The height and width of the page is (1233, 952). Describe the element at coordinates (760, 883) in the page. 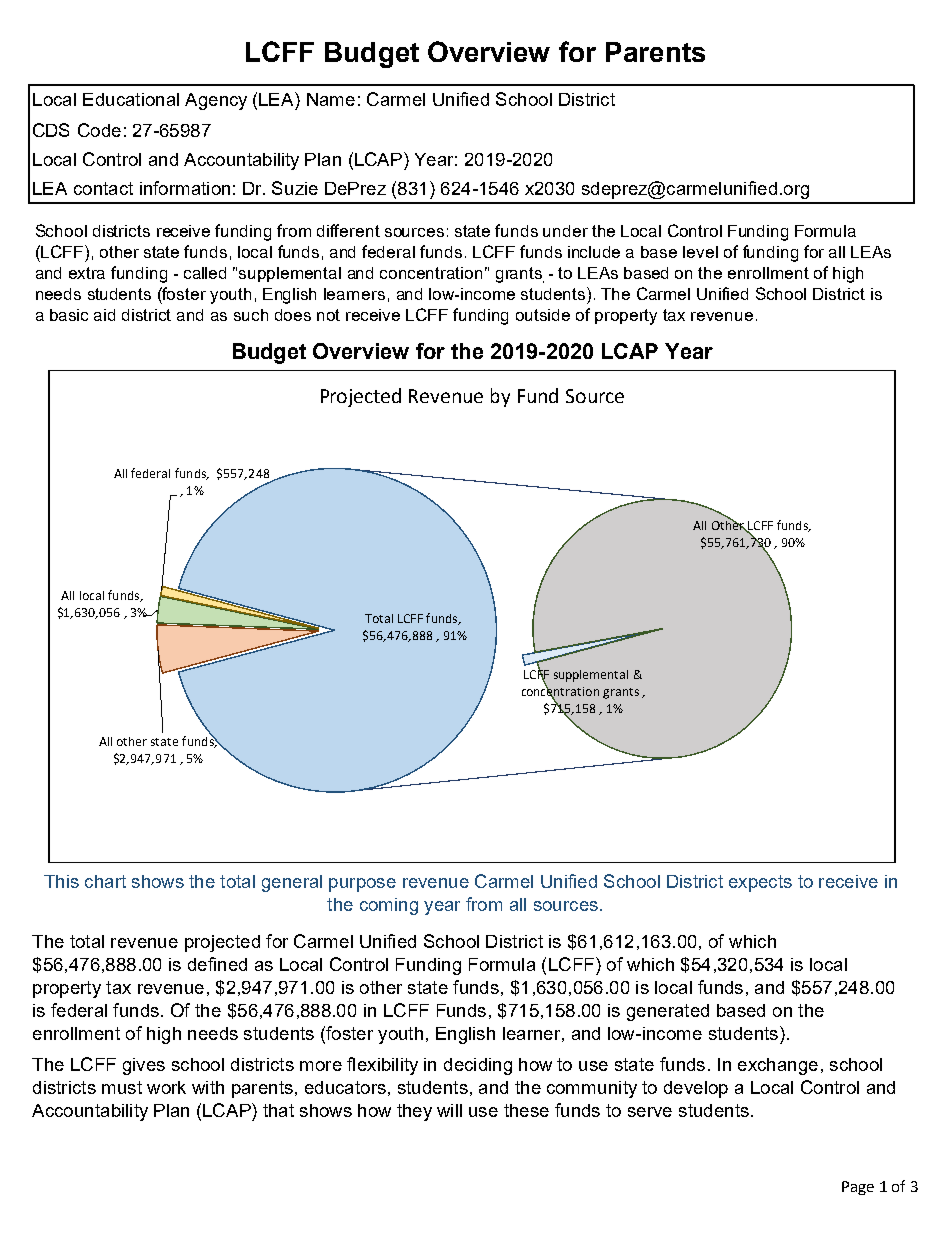

I see `expects` at that location.
